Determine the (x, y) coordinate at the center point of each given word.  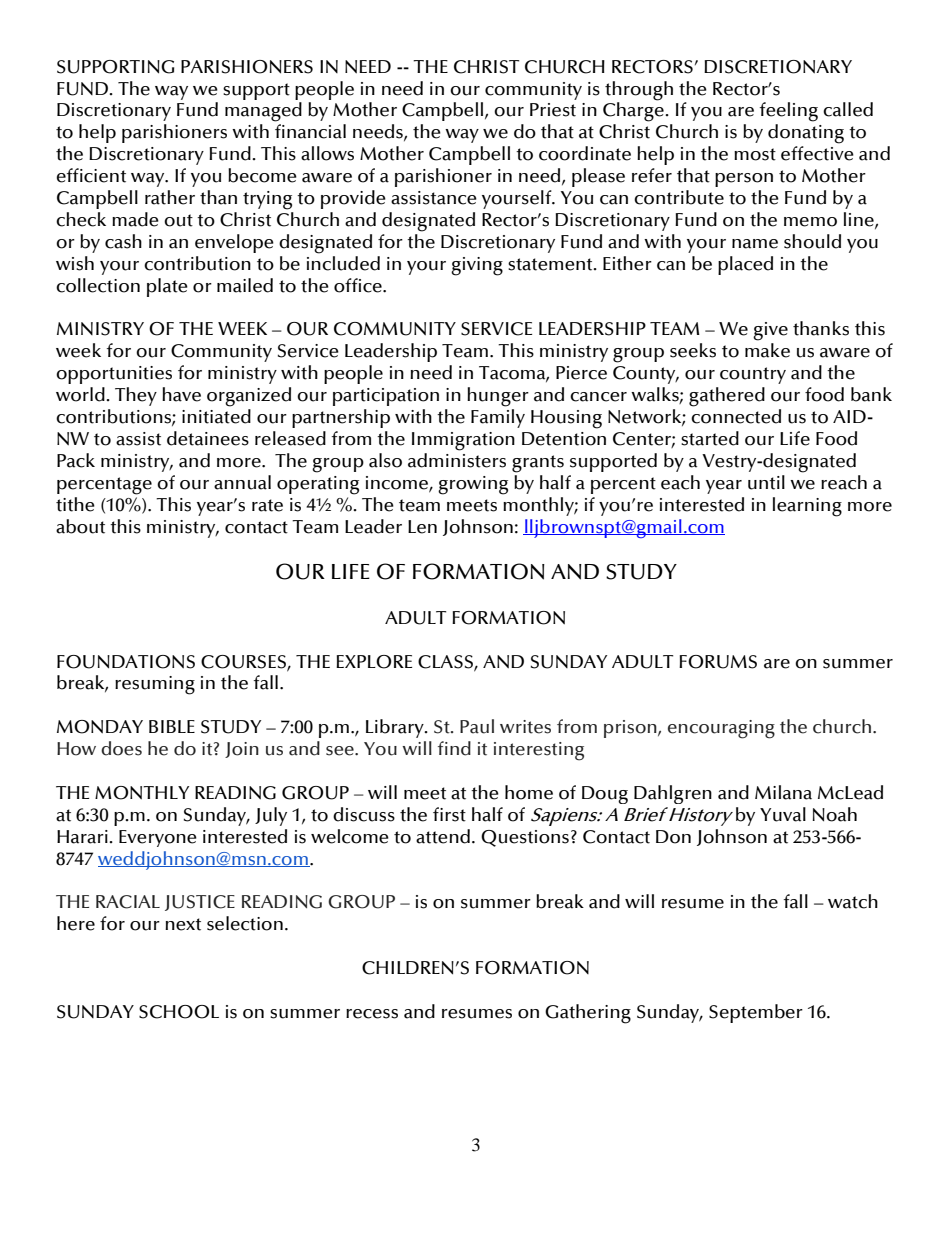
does (121, 748)
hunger (498, 397)
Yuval (783, 814)
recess (372, 1014)
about (80, 526)
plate (167, 287)
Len (422, 527)
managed (263, 112)
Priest (553, 110)
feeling (789, 112)
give (770, 331)
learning (807, 507)
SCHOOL (179, 1012)
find (454, 748)
